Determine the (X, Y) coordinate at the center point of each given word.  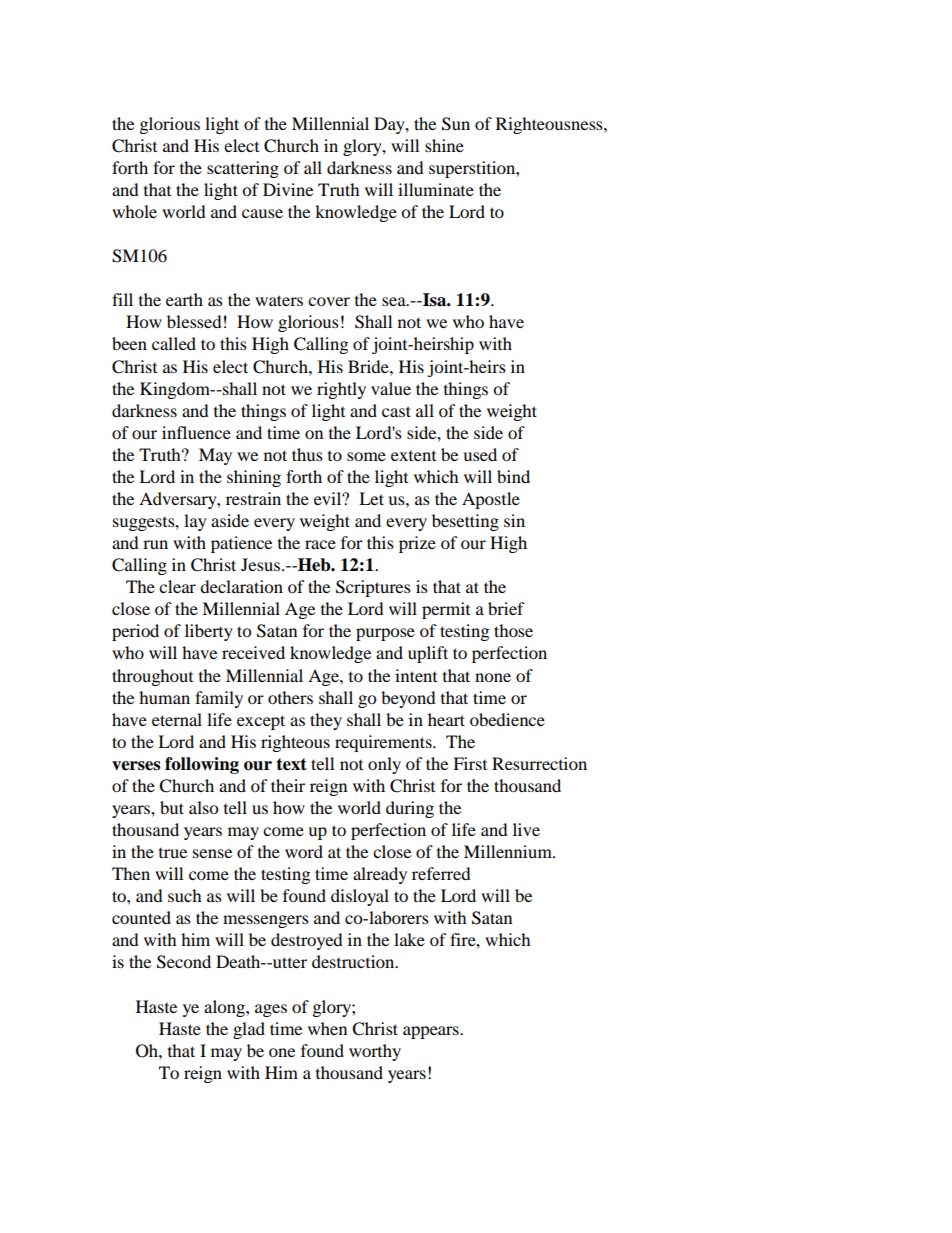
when (327, 1028)
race (320, 544)
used (480, 454)
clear (177, 586)
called (174, 343)
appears (432, 1032)
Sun (456, 124)
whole (134, 211)
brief (506, 608)
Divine (288, 189)
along (225, 1008)
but (172, 807)
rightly (341, 390)
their (288, 785)
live (526, 829)
